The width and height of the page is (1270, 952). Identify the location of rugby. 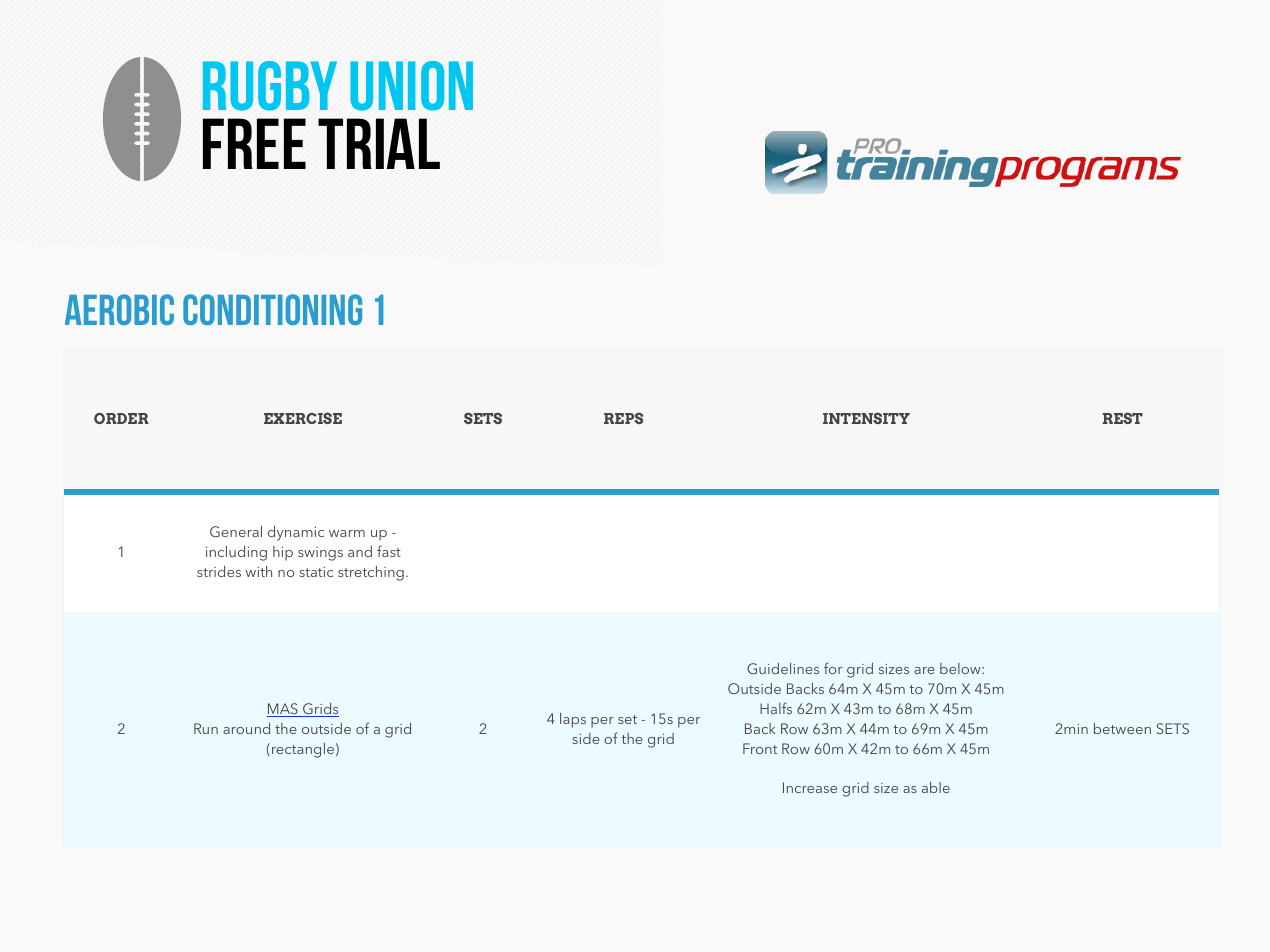
(270, 86).
